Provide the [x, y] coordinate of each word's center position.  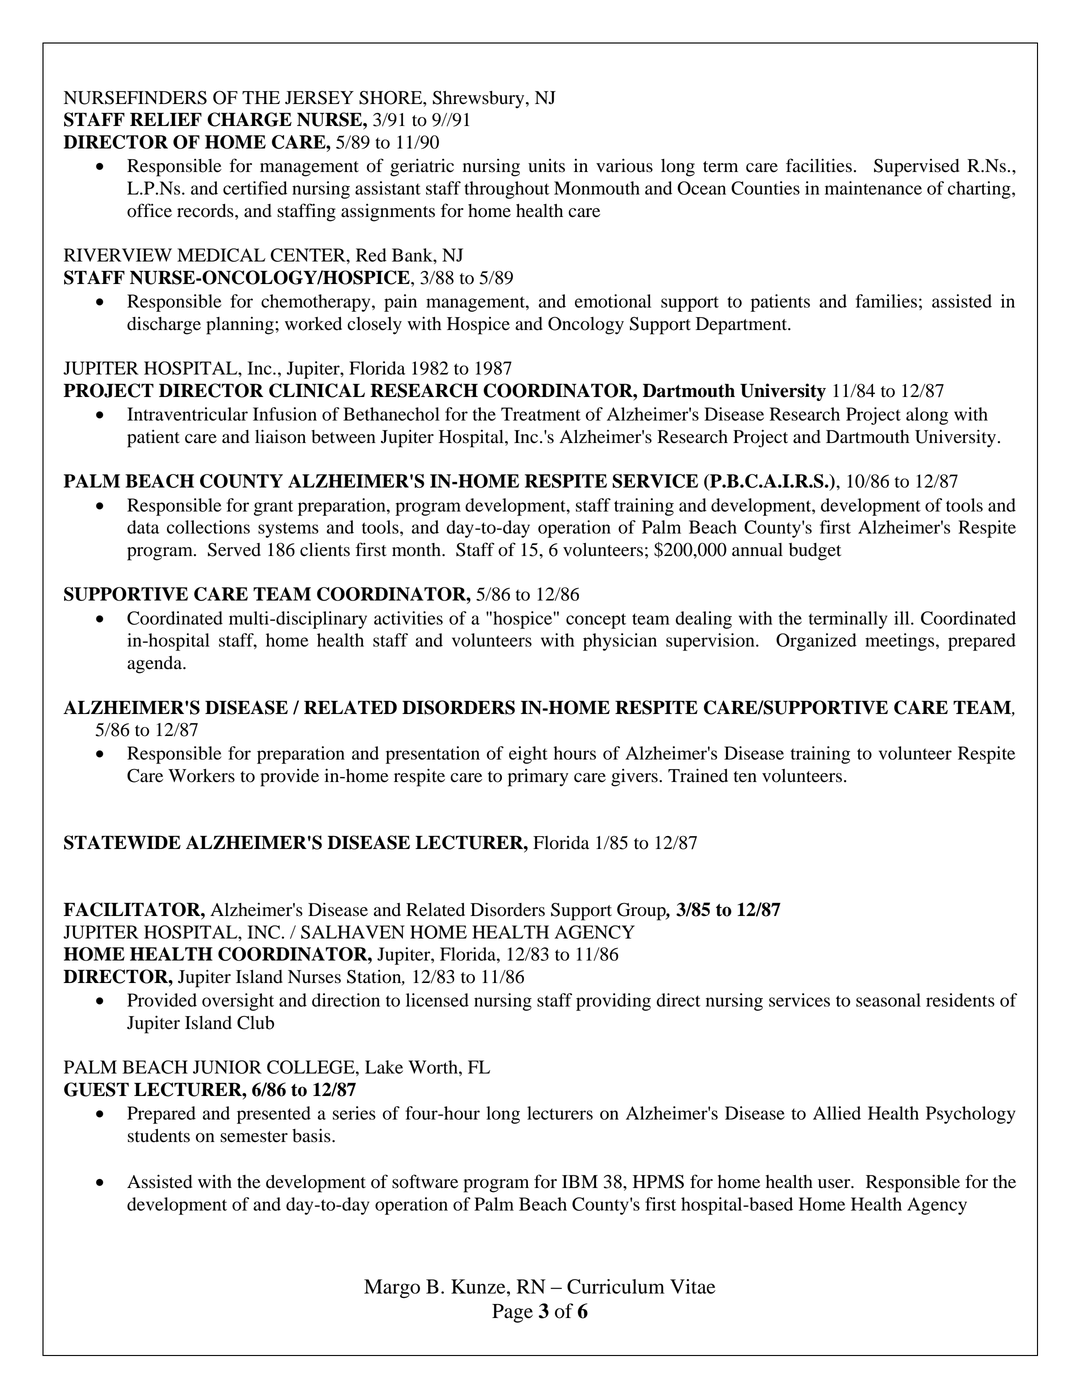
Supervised [916, 168]
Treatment [541, 414]
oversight [238, 1002]
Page [512, 1313]
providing [613, 1002]
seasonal [888, 1000]
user [835, 1184]
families [886, 301]
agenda [155, 665]
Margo [392, 1288]
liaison [280, 436]
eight [528, 755]
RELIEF [166, 119]
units [546, 166]
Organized [816, 642]
